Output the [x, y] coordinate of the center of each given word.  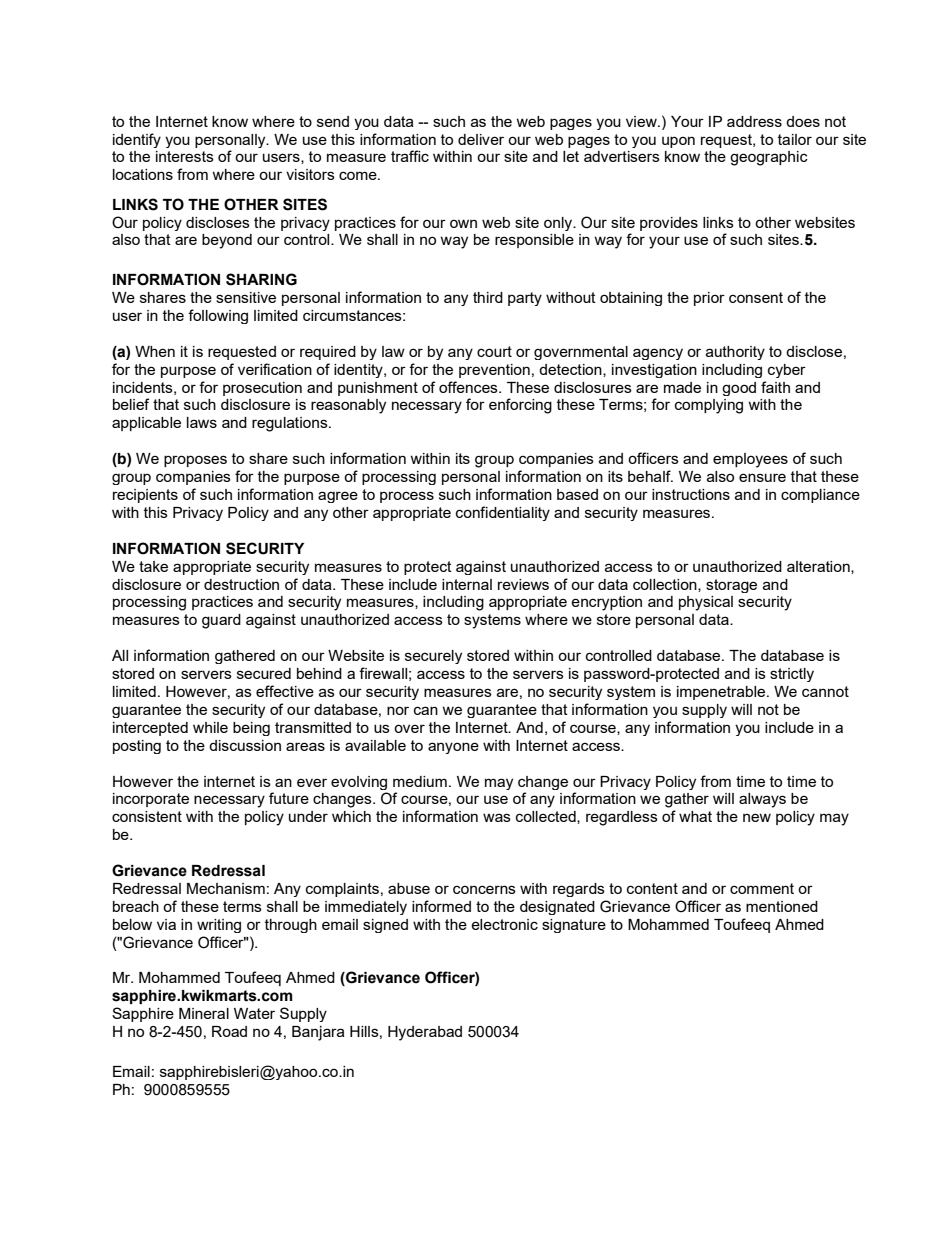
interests [185, 156]
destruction [241, 584]
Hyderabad [425, 1033]
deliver [481, 139]
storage [731, 586]
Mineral [204, 1013]
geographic [769, 158]
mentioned [782, 906]
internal [467, 584]
